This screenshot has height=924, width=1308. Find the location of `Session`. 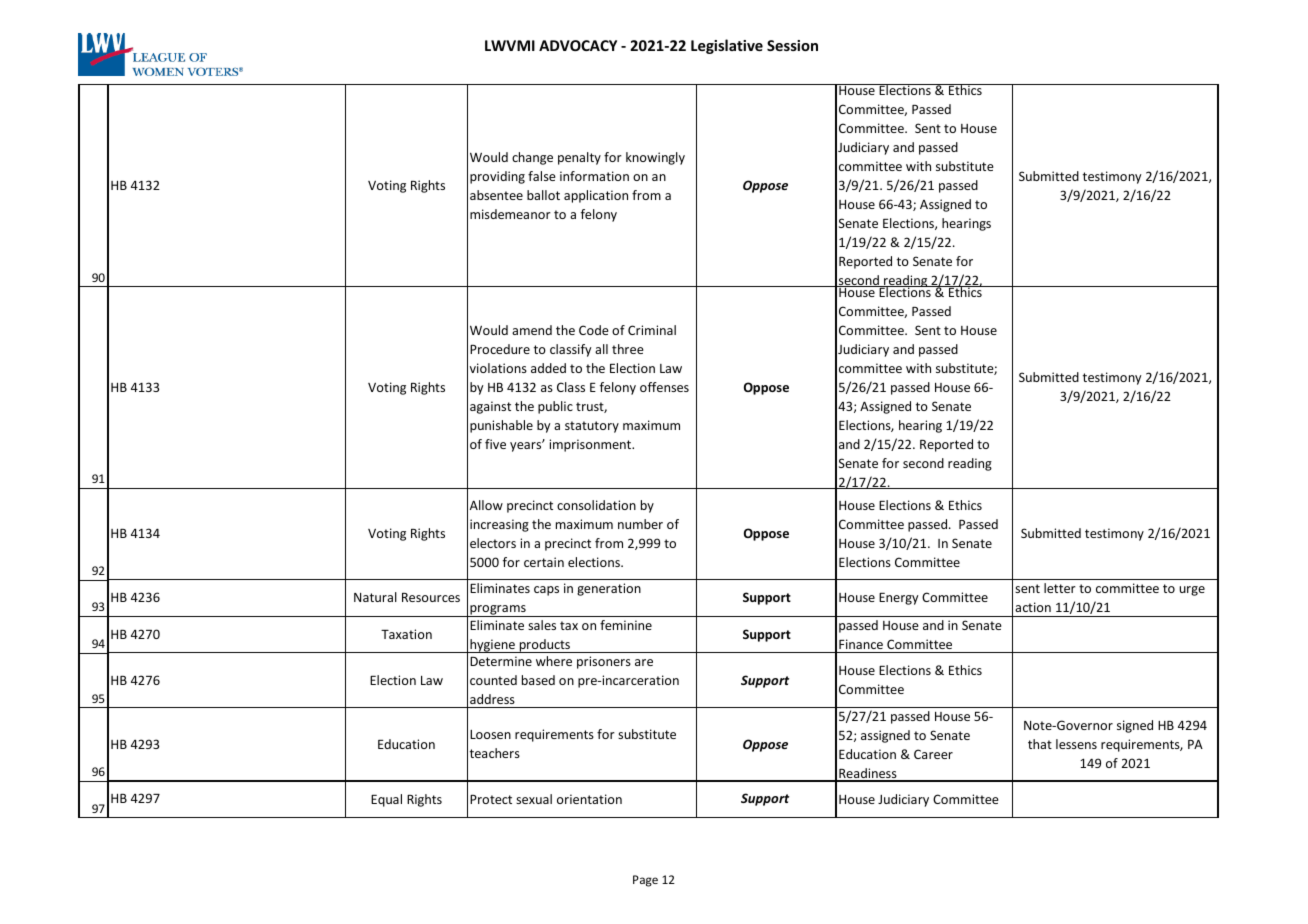

Session is located at coordinates (792, 45).
